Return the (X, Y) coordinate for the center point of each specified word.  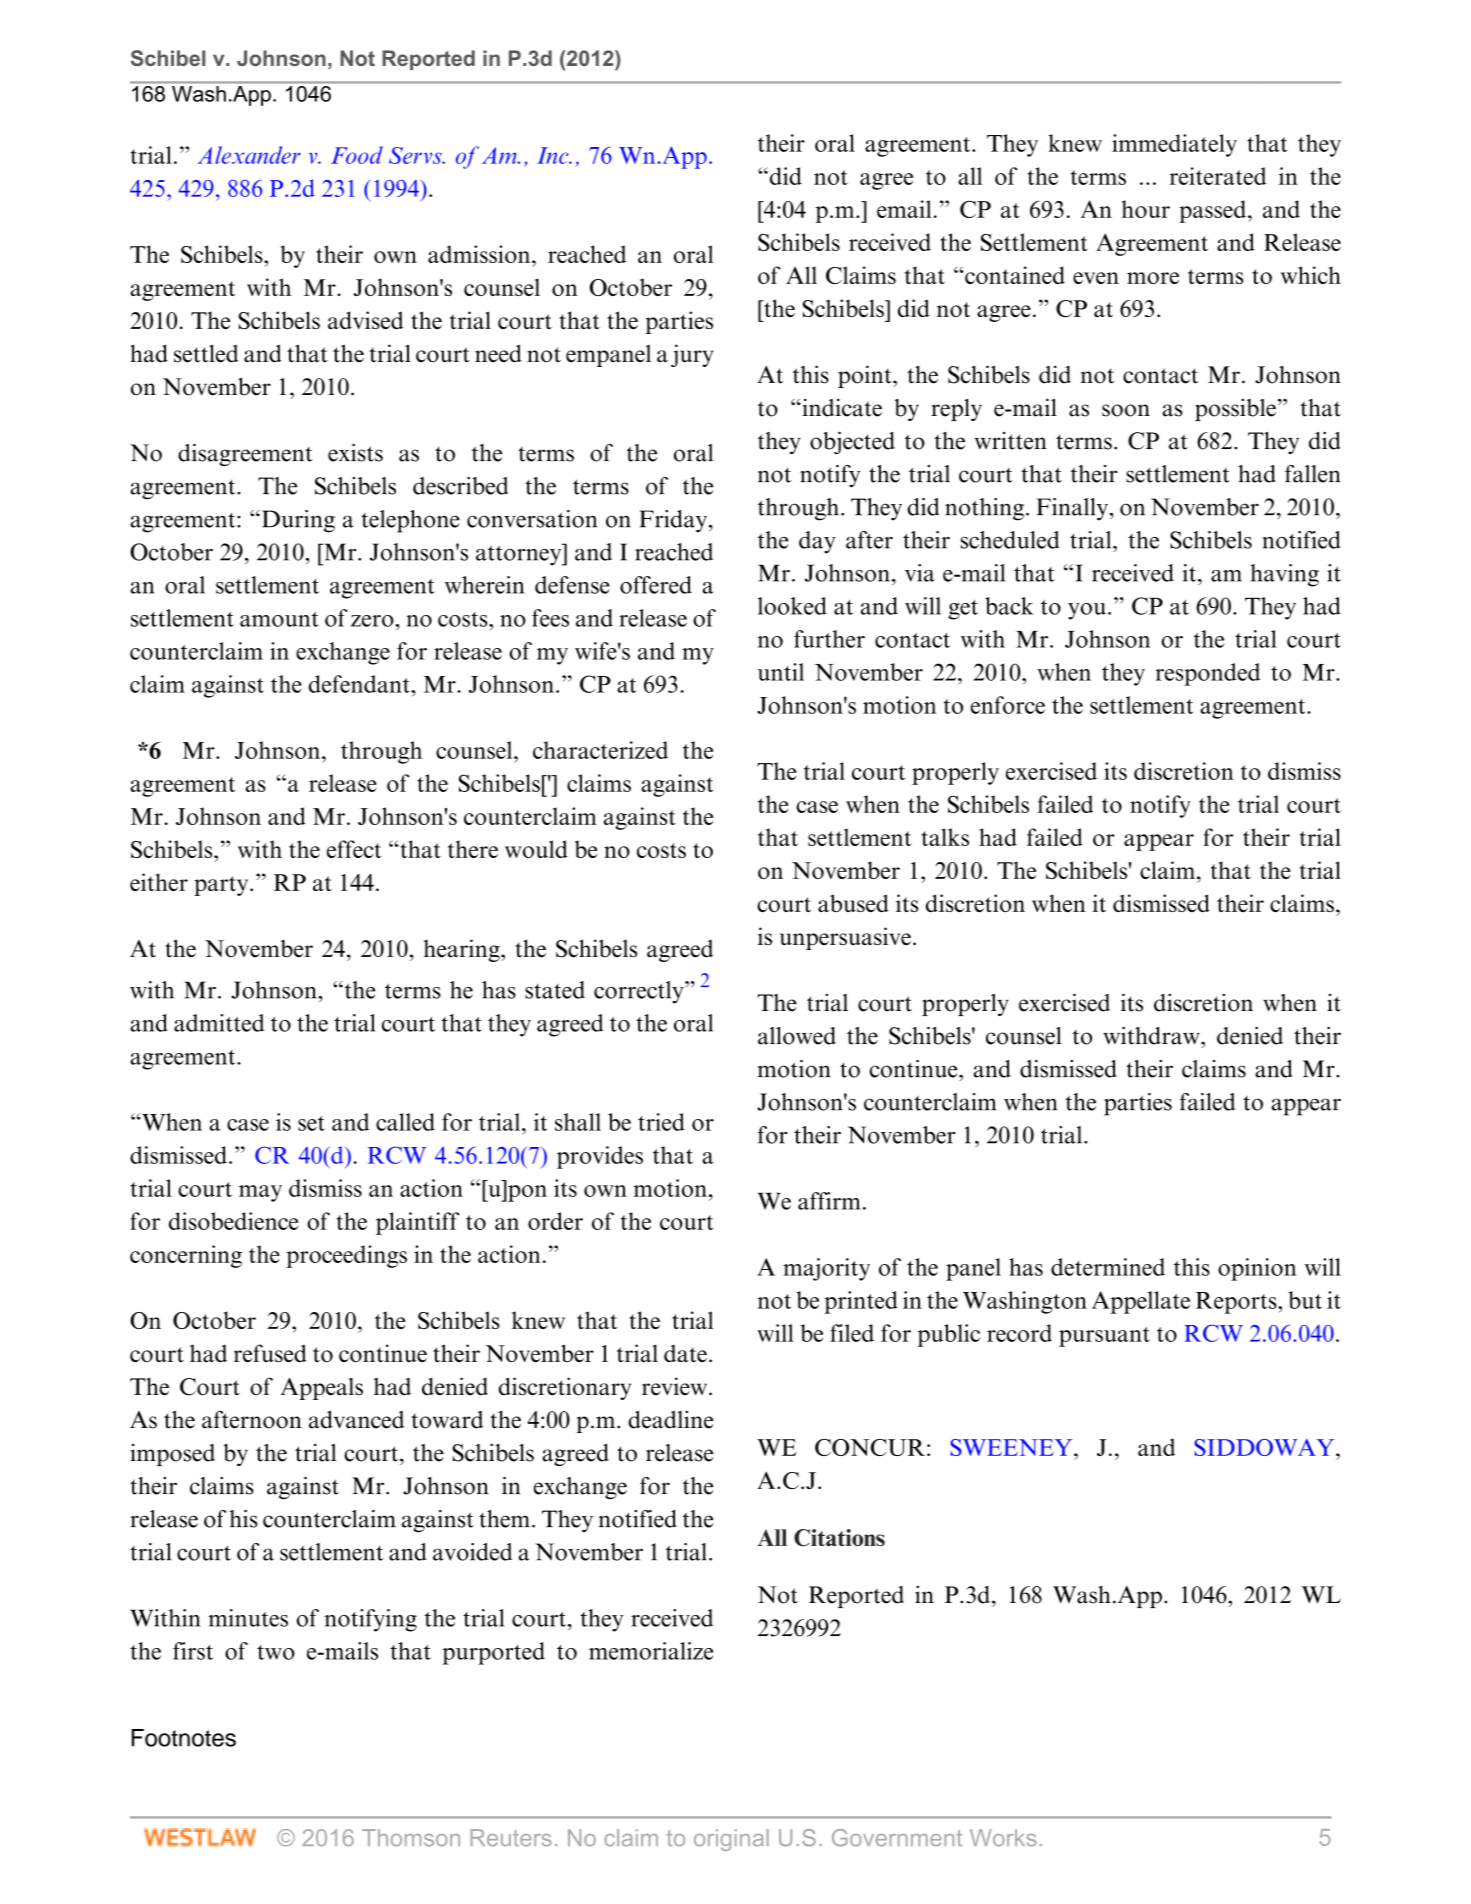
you (1087, 611)
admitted (219, 1023)
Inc (554, 155)
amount (279, 619)
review (676, 1386)
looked (792, 606)
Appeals (322, 1389)
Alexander (249, 155)
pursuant (1104, 1337)
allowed (797, 1036)
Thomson (411, 1837)
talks (945, 837)
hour (1146, 209)
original (731, 1840)
